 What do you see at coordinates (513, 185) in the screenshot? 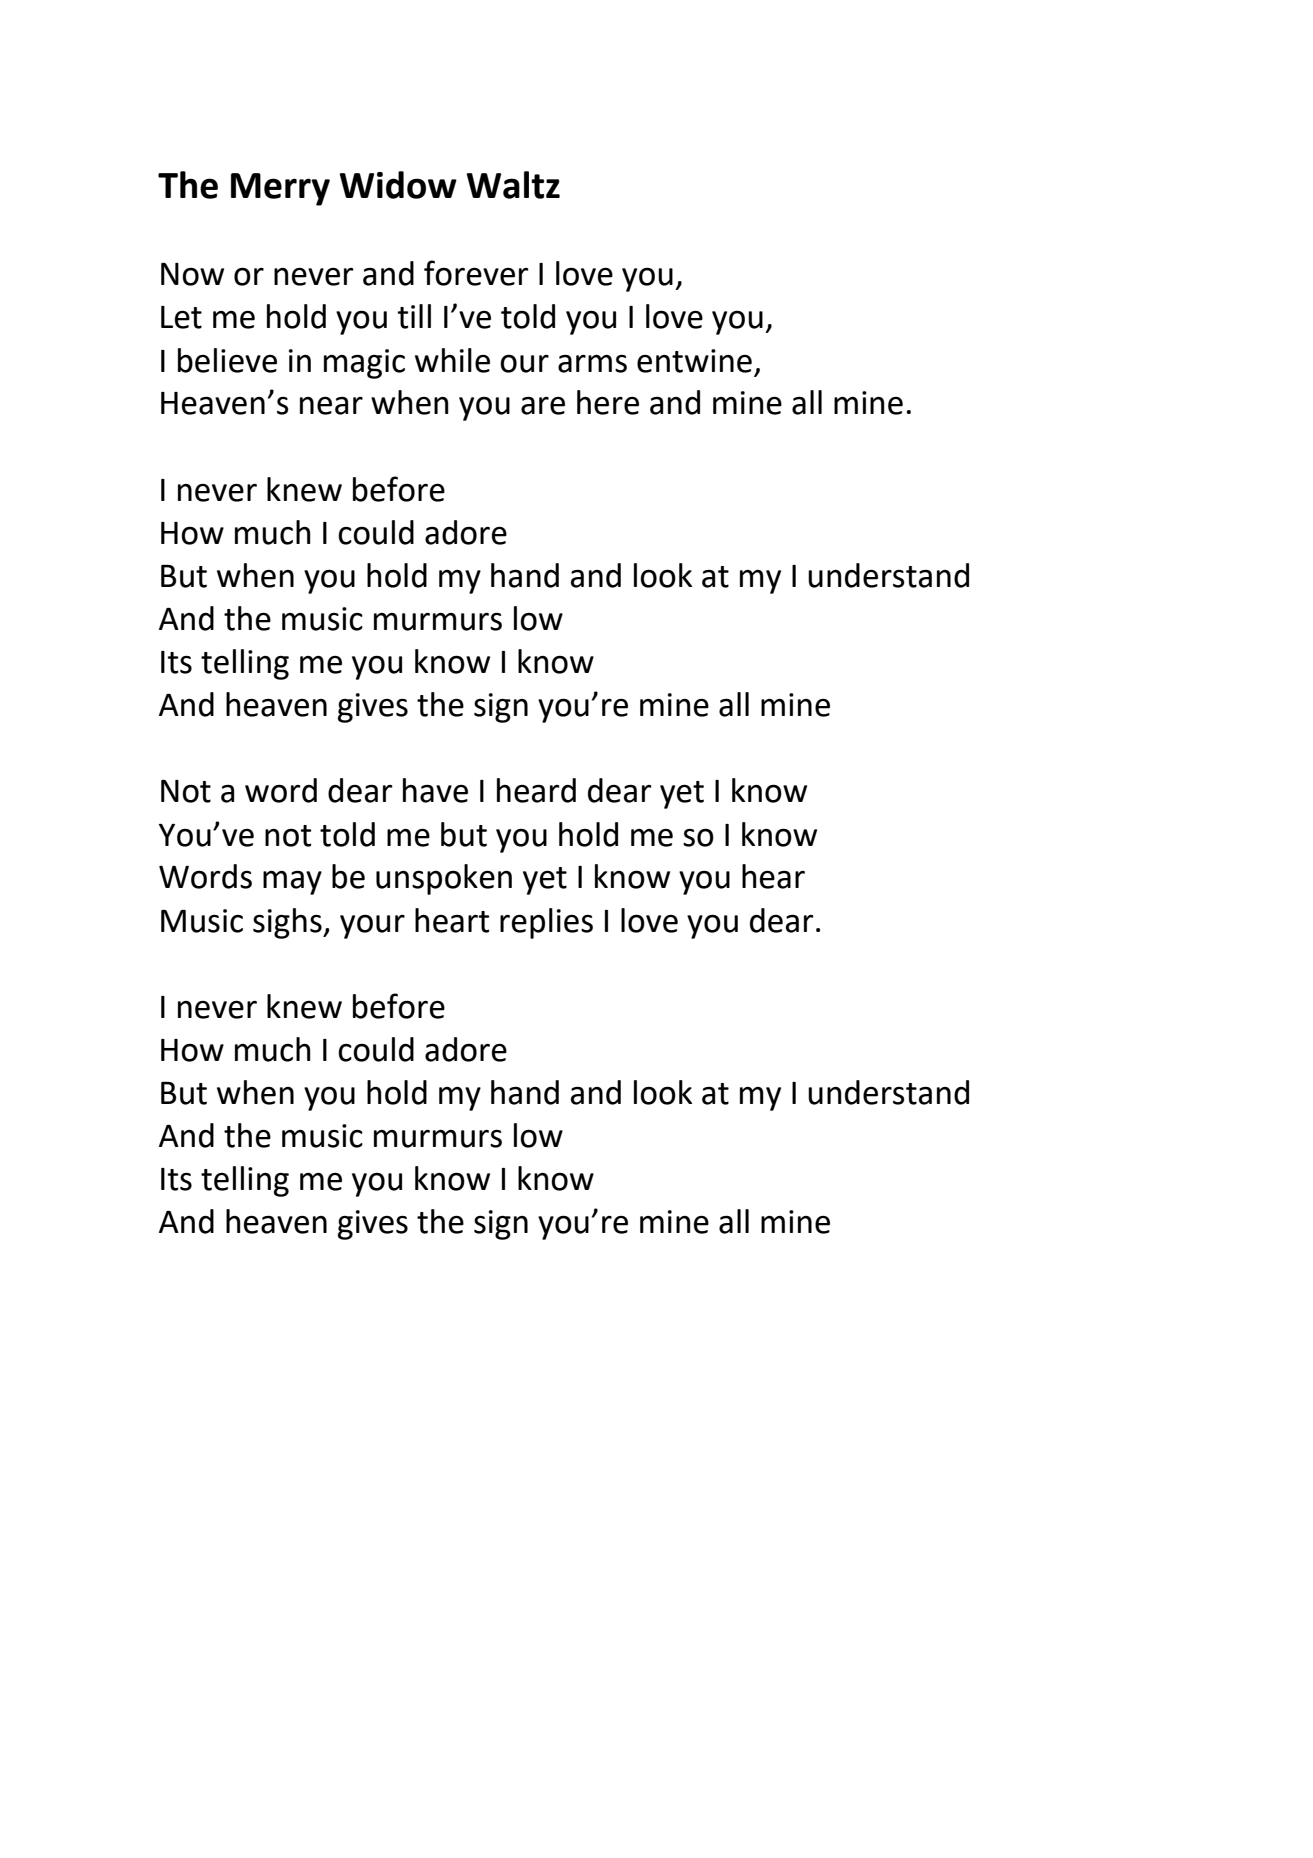
I see `Waltz` at bounding box center [513, 185].
